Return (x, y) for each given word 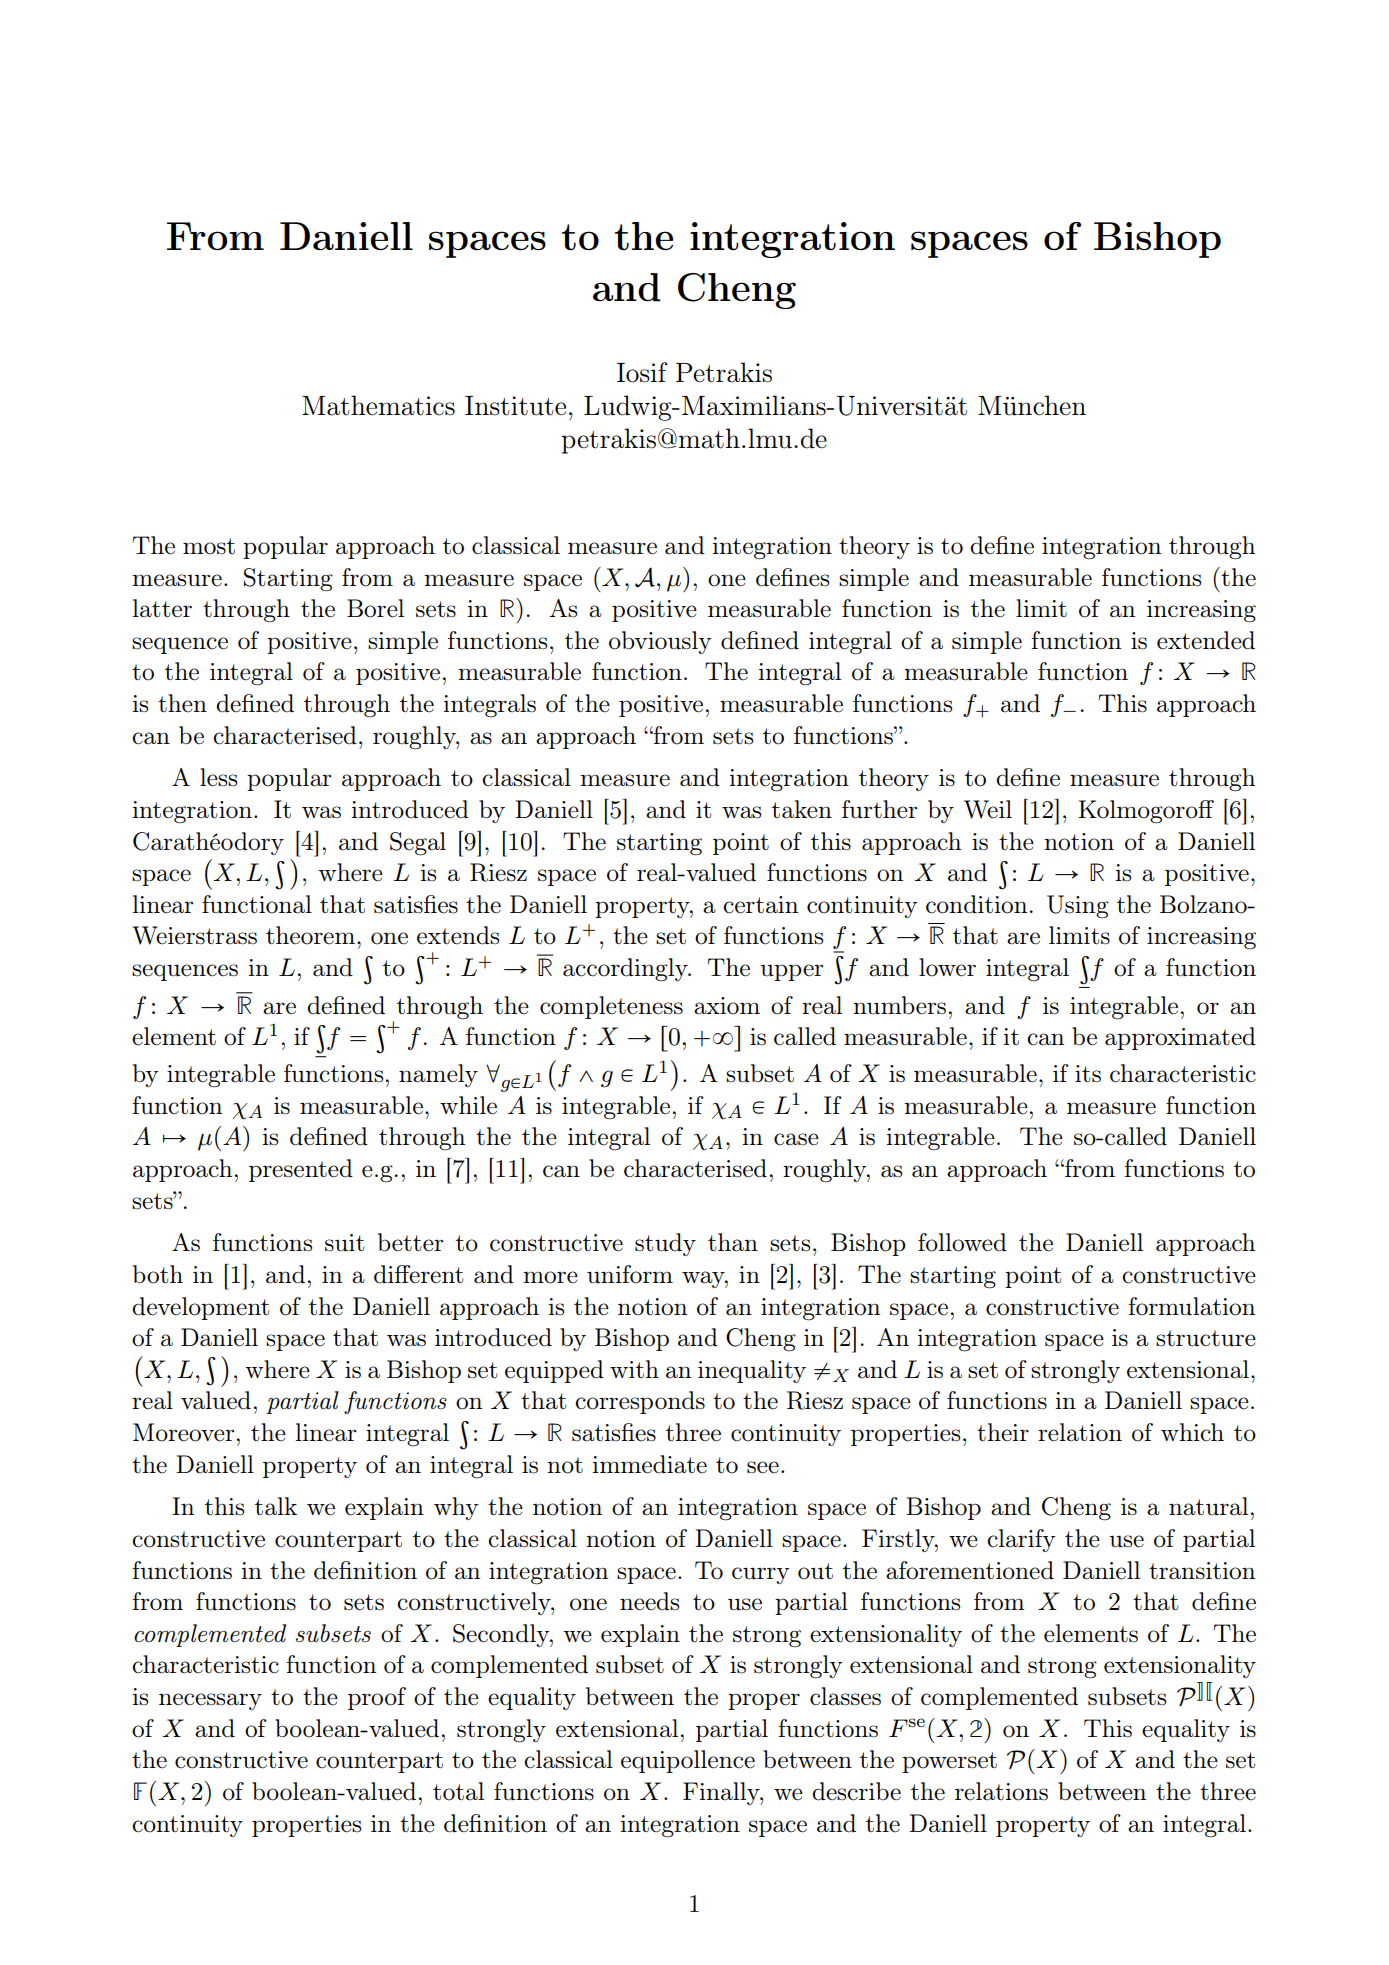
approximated (1180, 1038)
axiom (727, 1006)
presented (301, 1170)
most (209, 546)
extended (1206, 640)
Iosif (642, 372)
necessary (210, 1701)
